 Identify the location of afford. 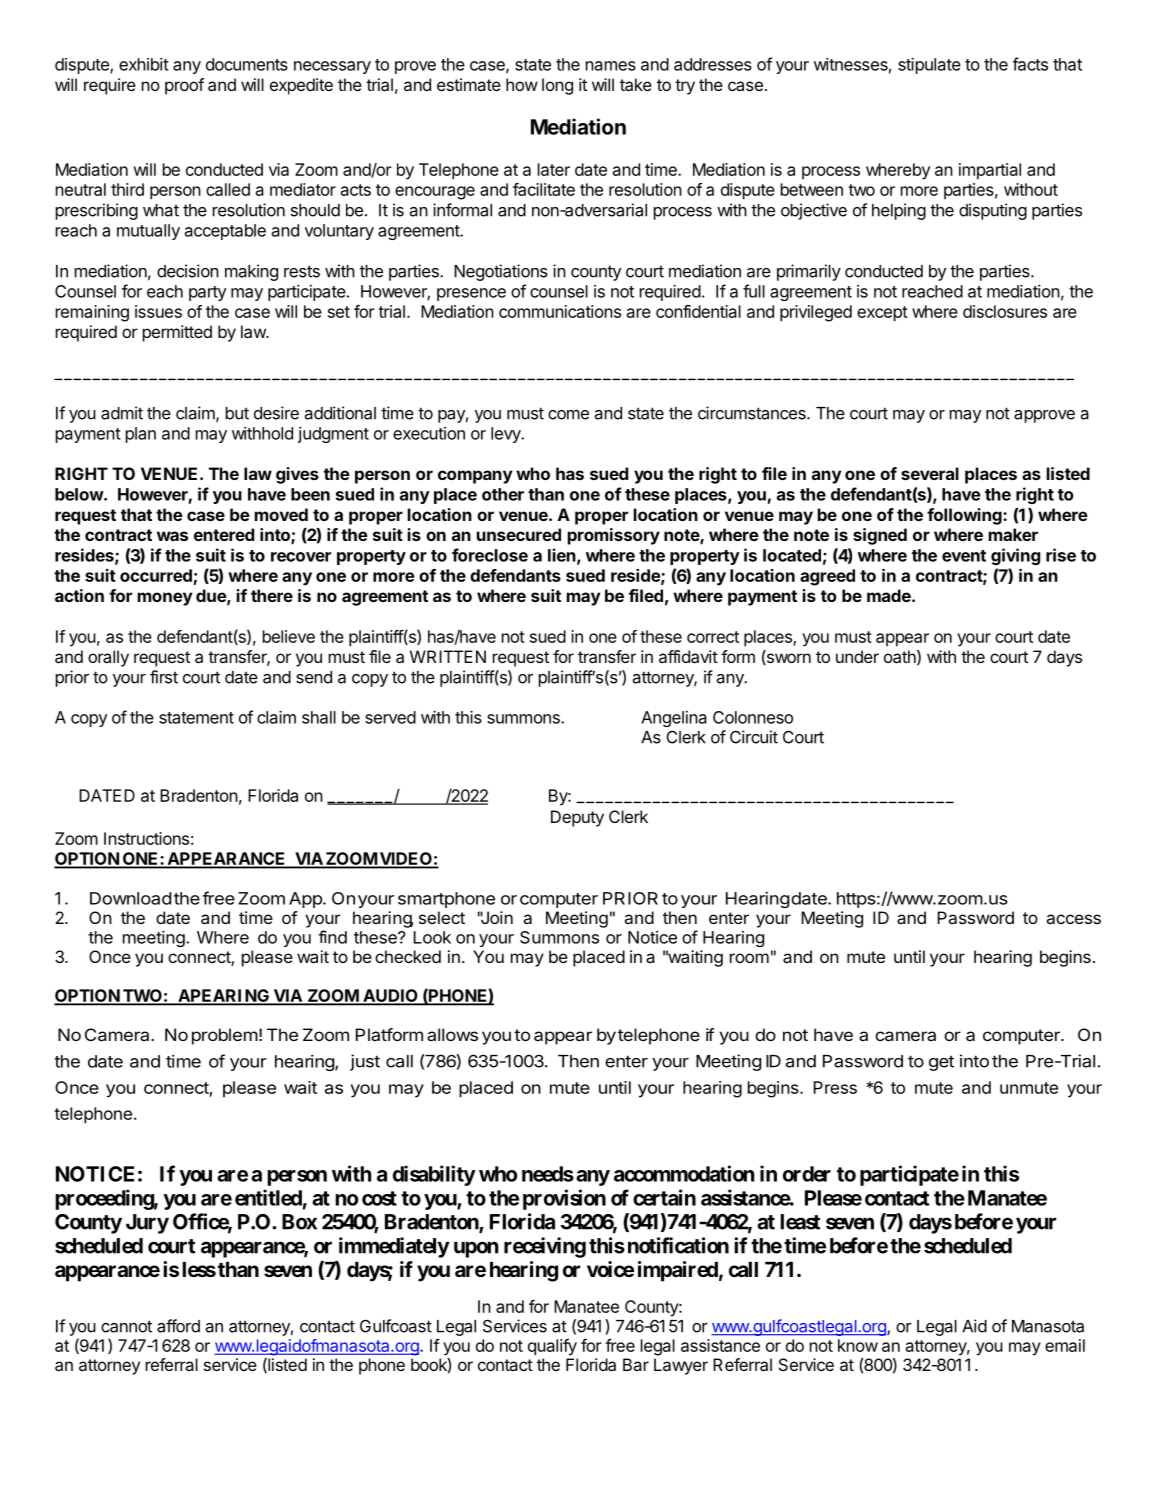
(178, 1326).
